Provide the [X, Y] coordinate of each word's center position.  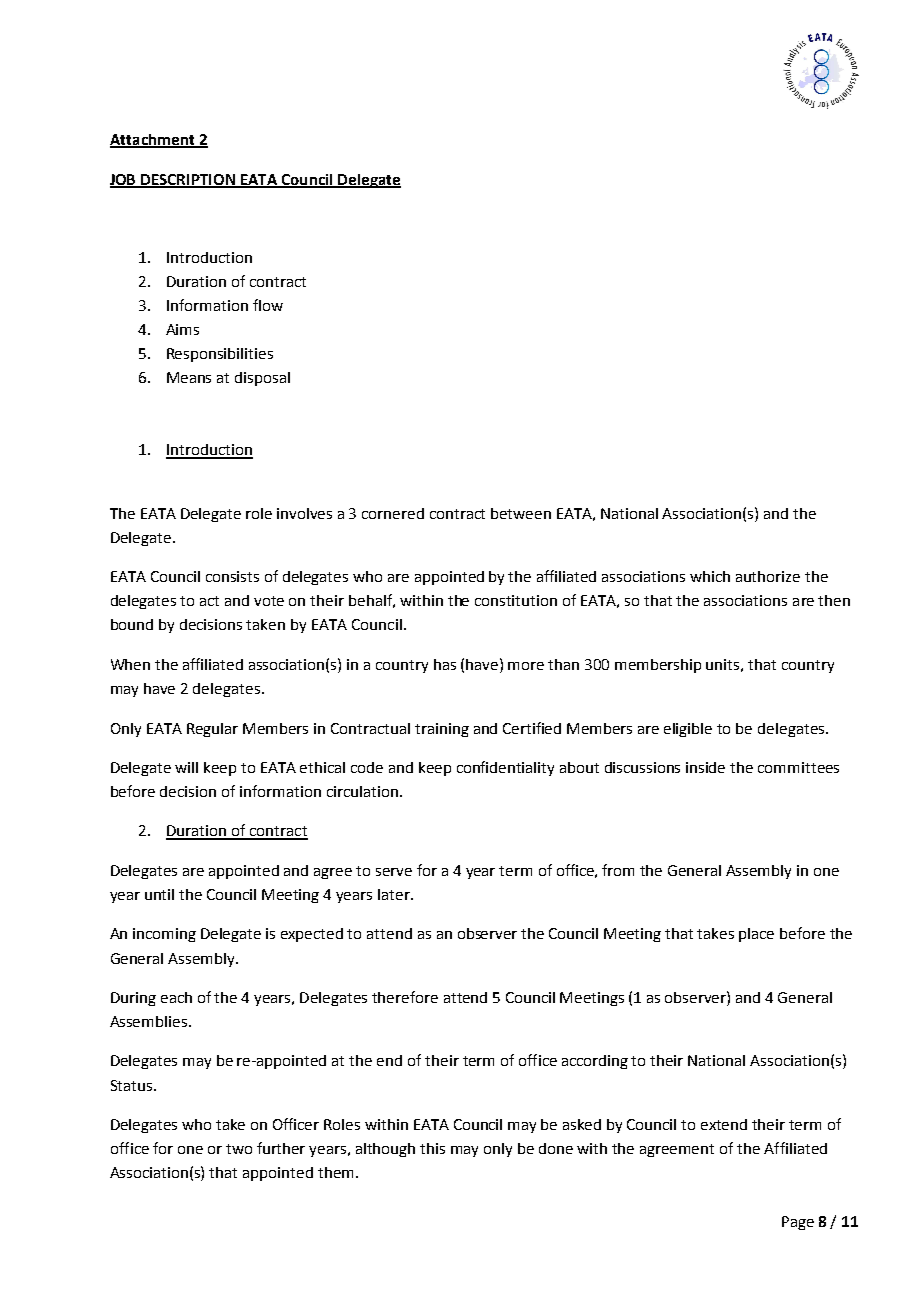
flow [268, 305]
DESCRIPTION [189, 180]
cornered [393, 513]
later [395, 894]
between [521, 513]
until [159, 894]
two [239, 1149]
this [432, 1148]
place [756, 935]
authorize [768, 576]
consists [232, 576]
